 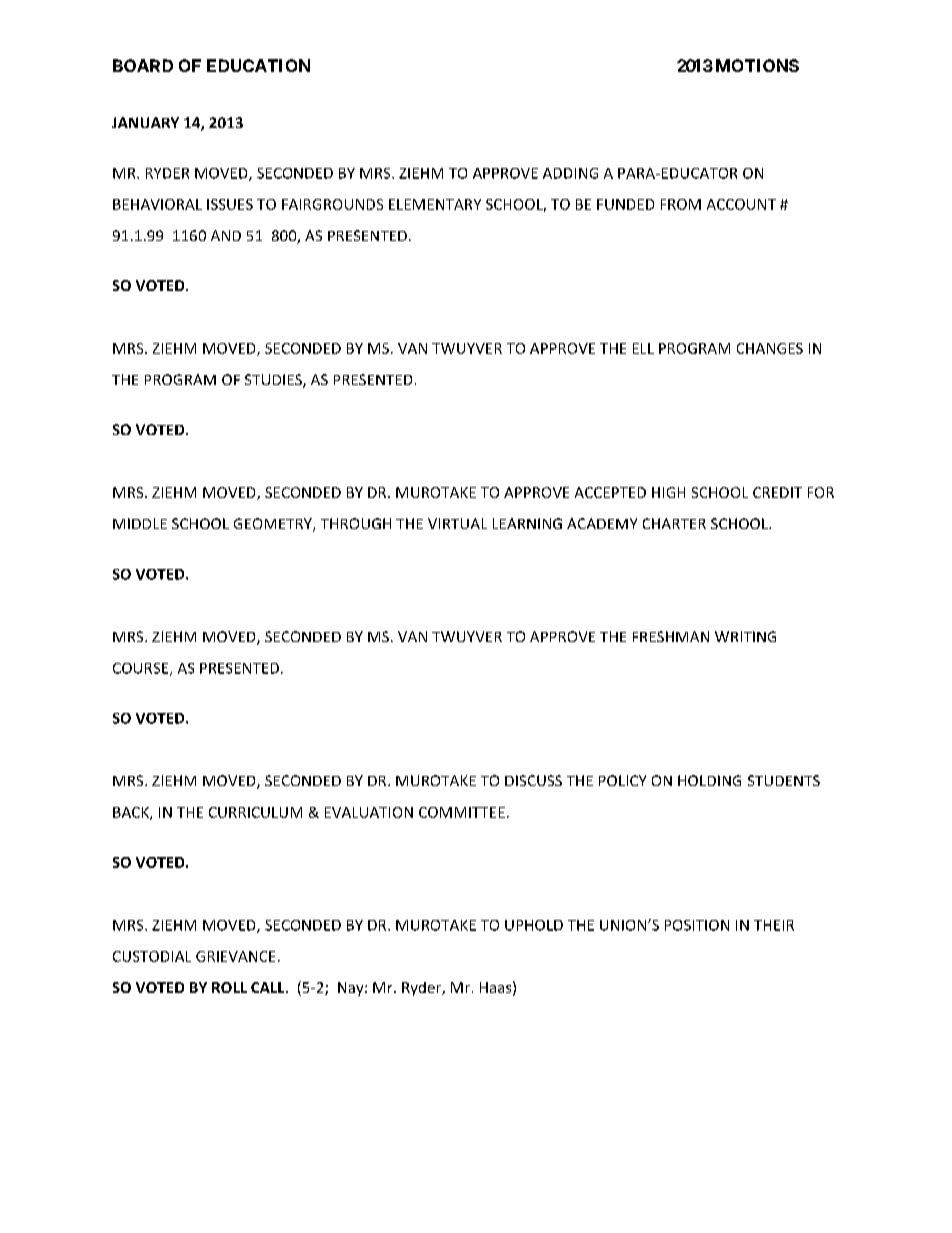 I want to click on THEIR, so click(x=774, y=925).
